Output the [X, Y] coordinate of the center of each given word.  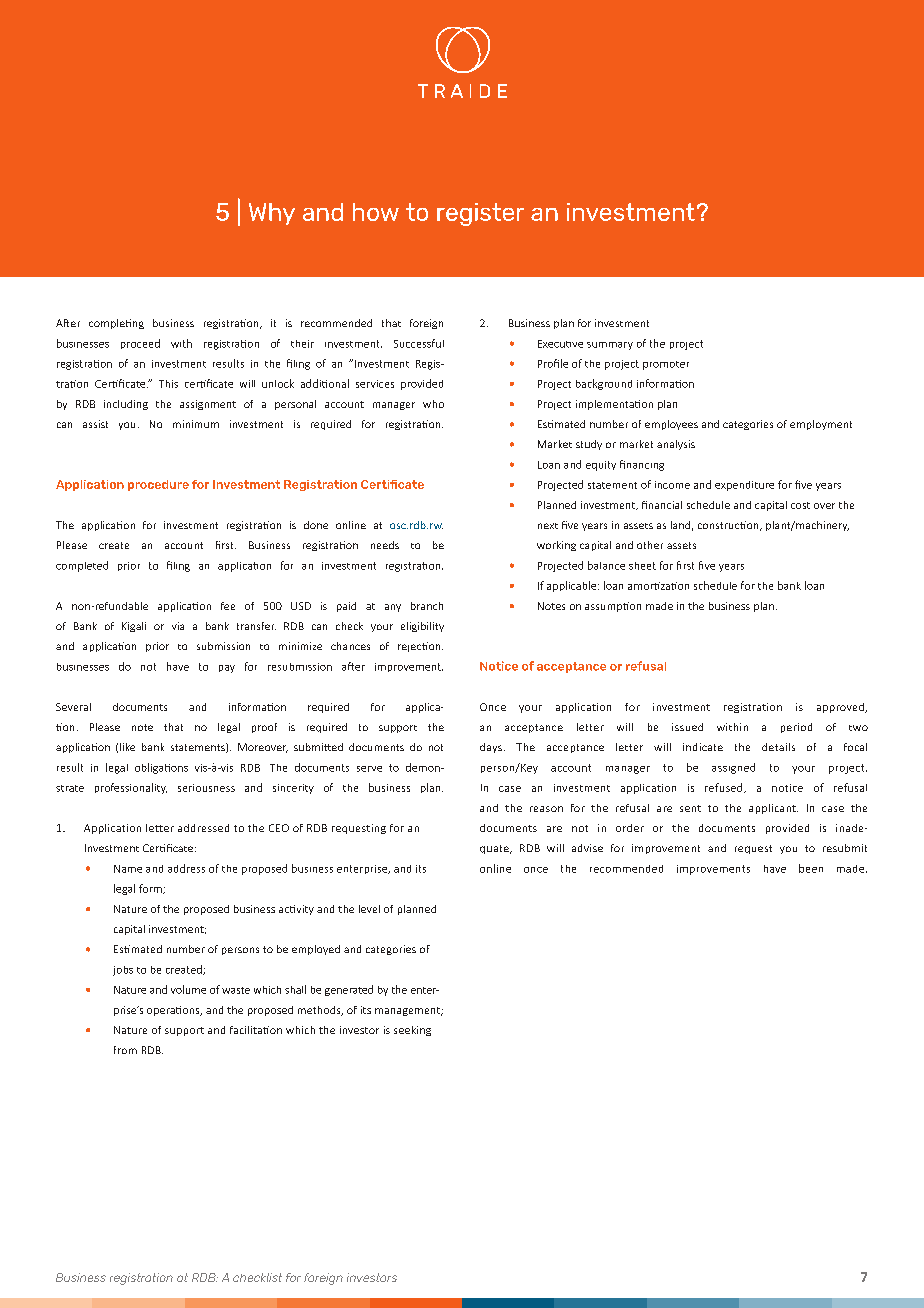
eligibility [422, 627]
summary [610, 346]
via [178, 626]
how [376, 212]
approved [841, 708]
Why [272, 214]
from [125, 1050]
